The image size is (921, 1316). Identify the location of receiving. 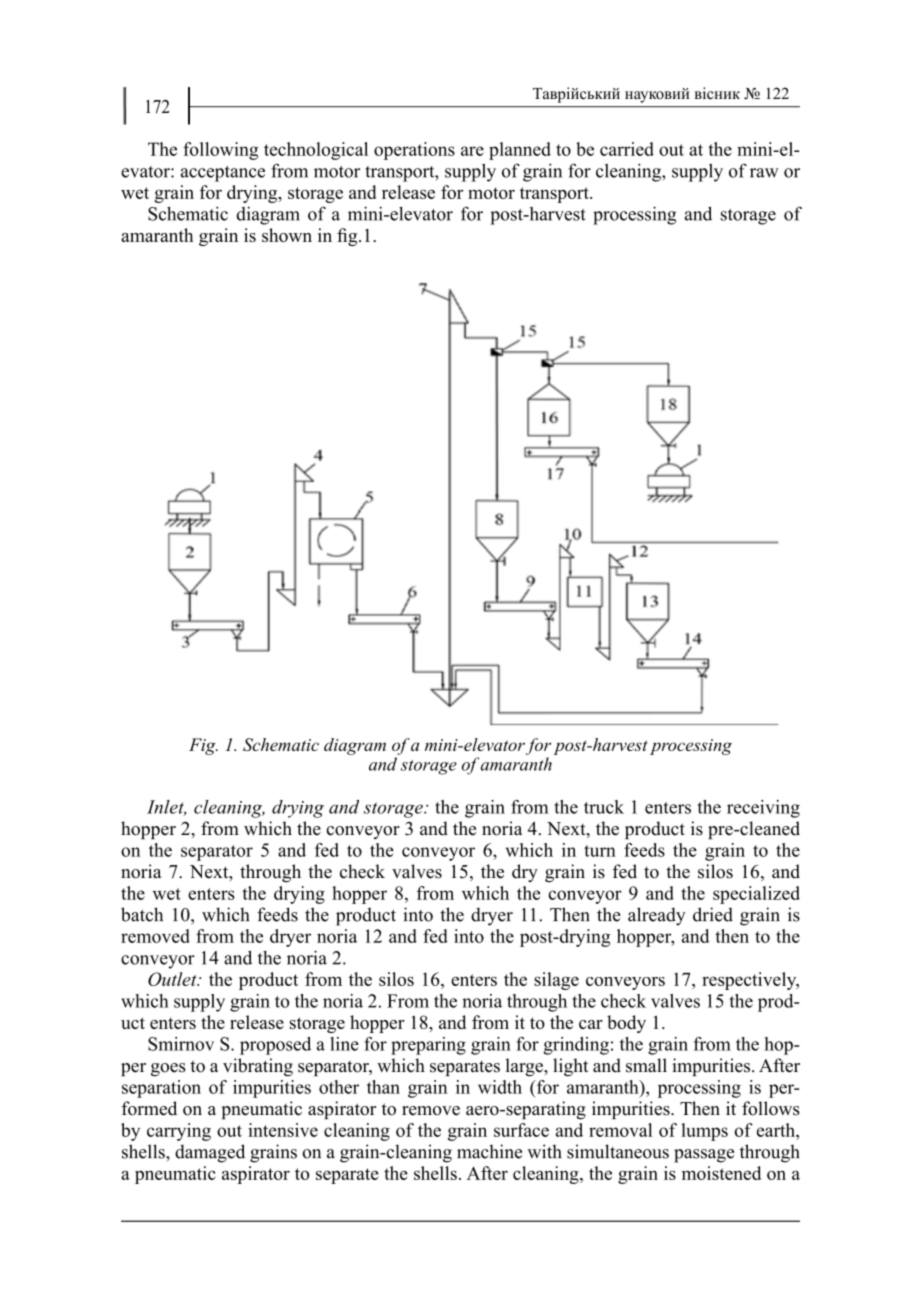
(763, 809).
